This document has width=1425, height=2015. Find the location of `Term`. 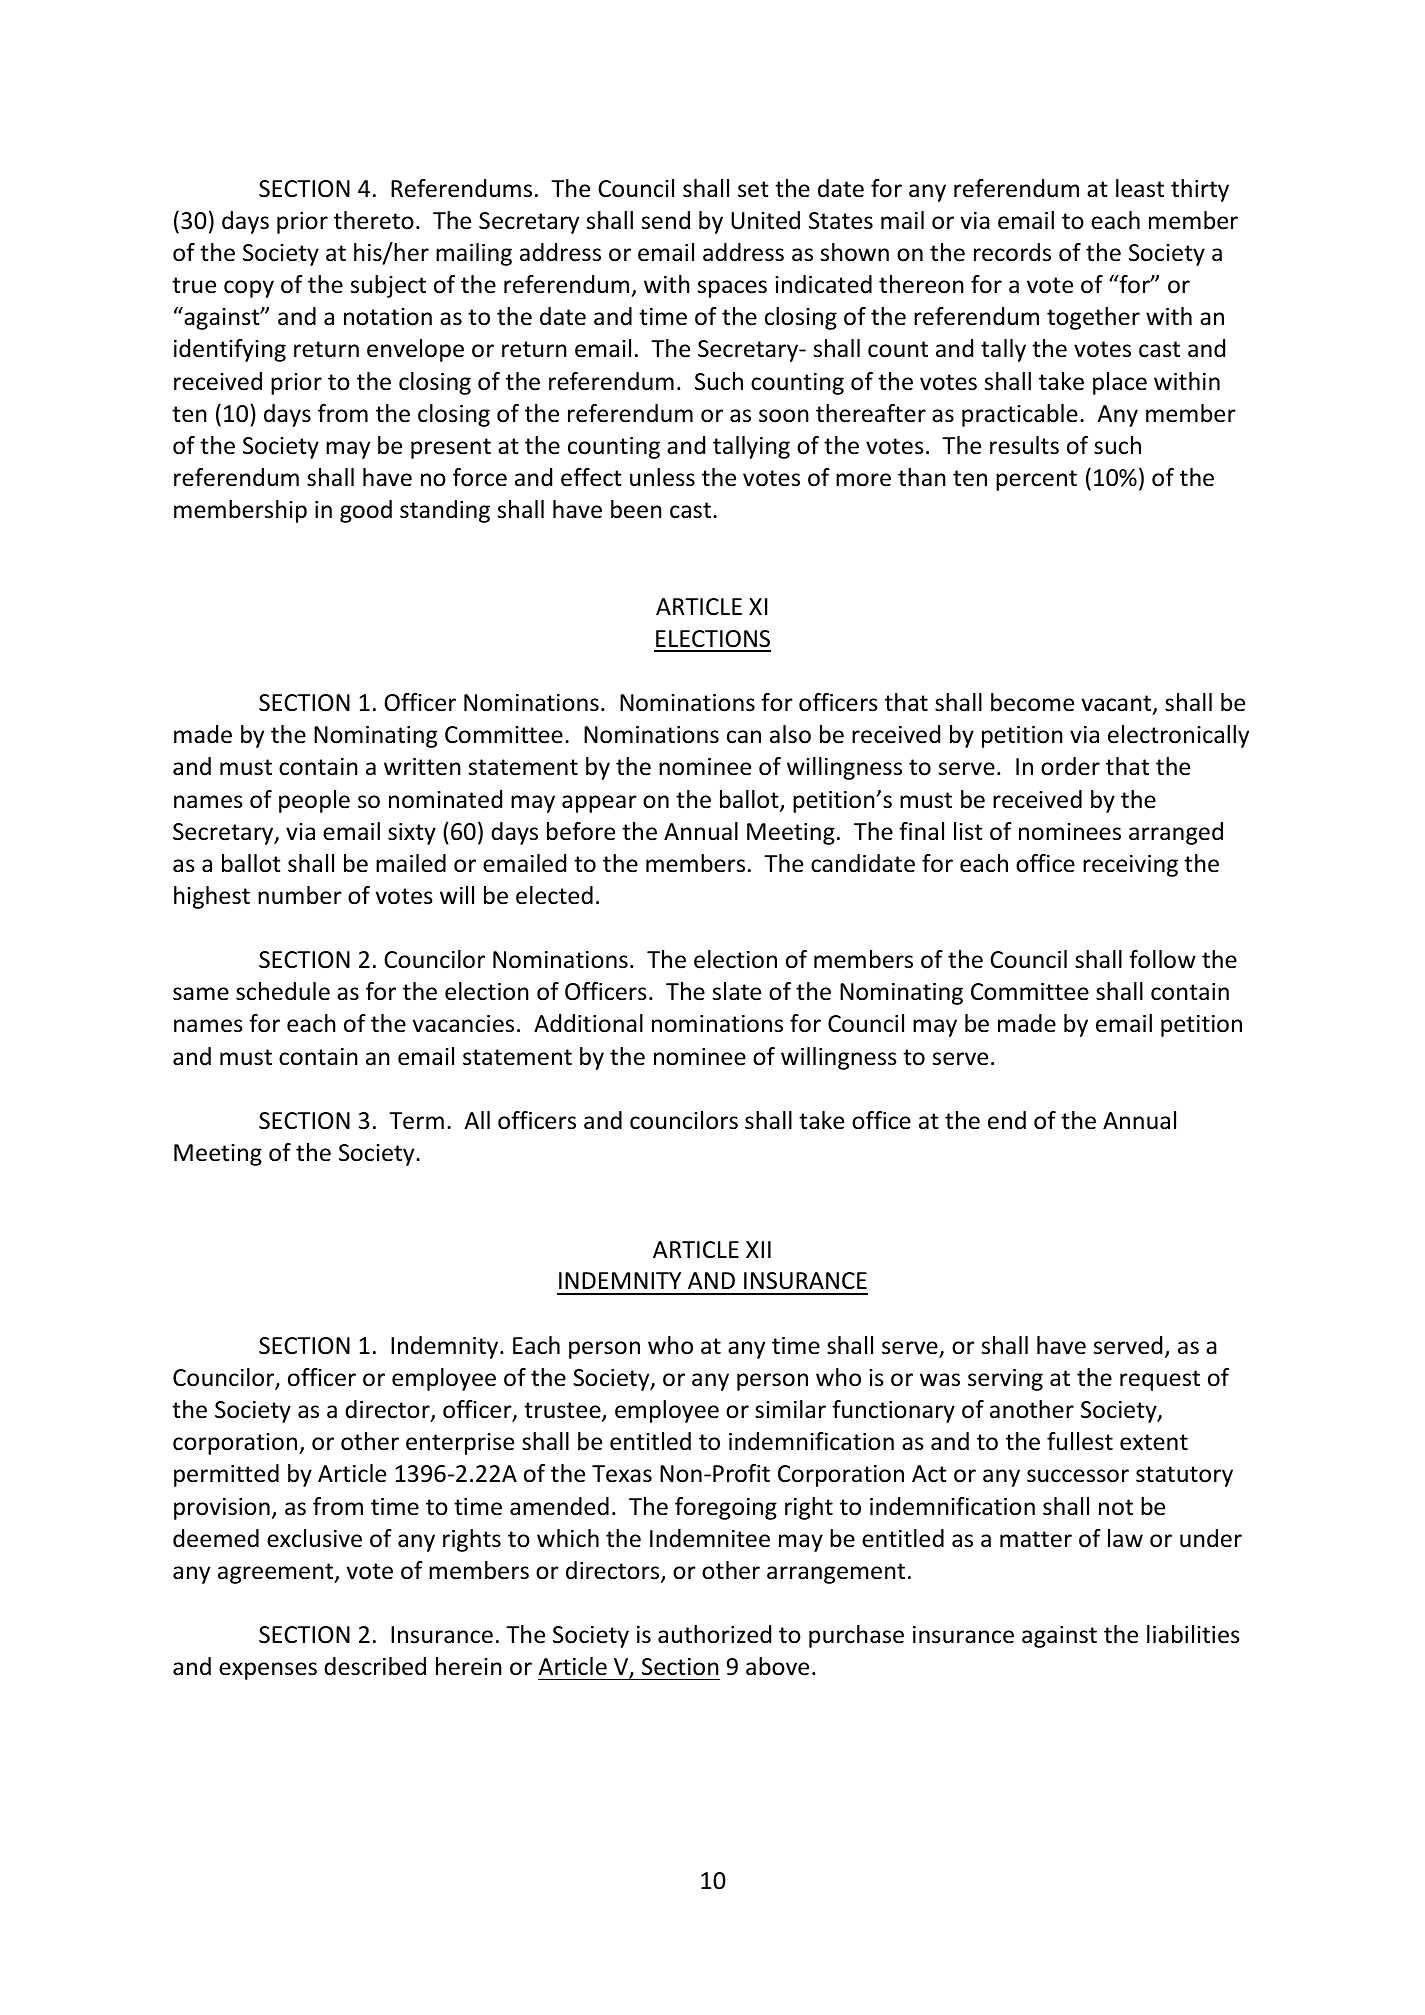

Term is located at coordinates (416, 1121).
